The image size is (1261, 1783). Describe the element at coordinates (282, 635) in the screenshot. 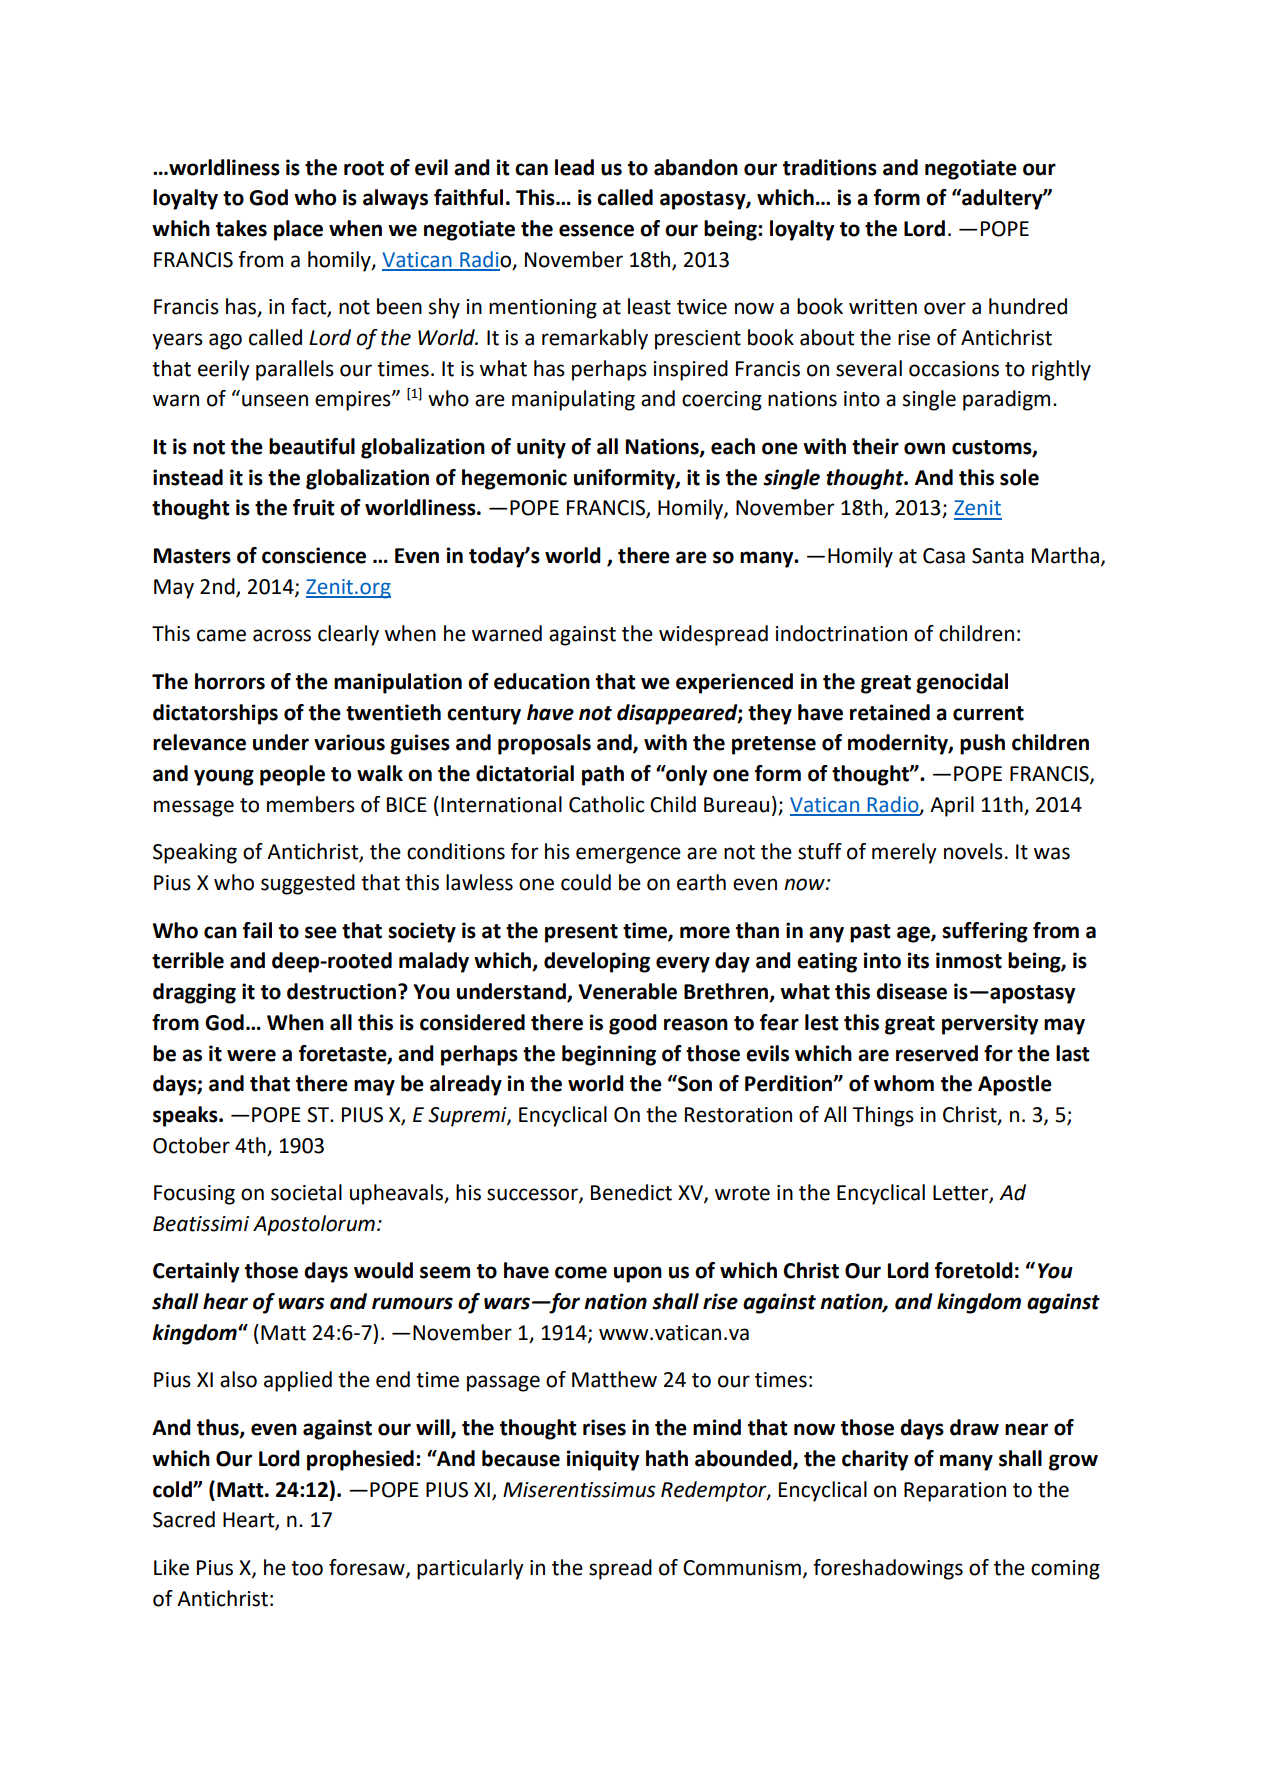

I see `across` at that location.
